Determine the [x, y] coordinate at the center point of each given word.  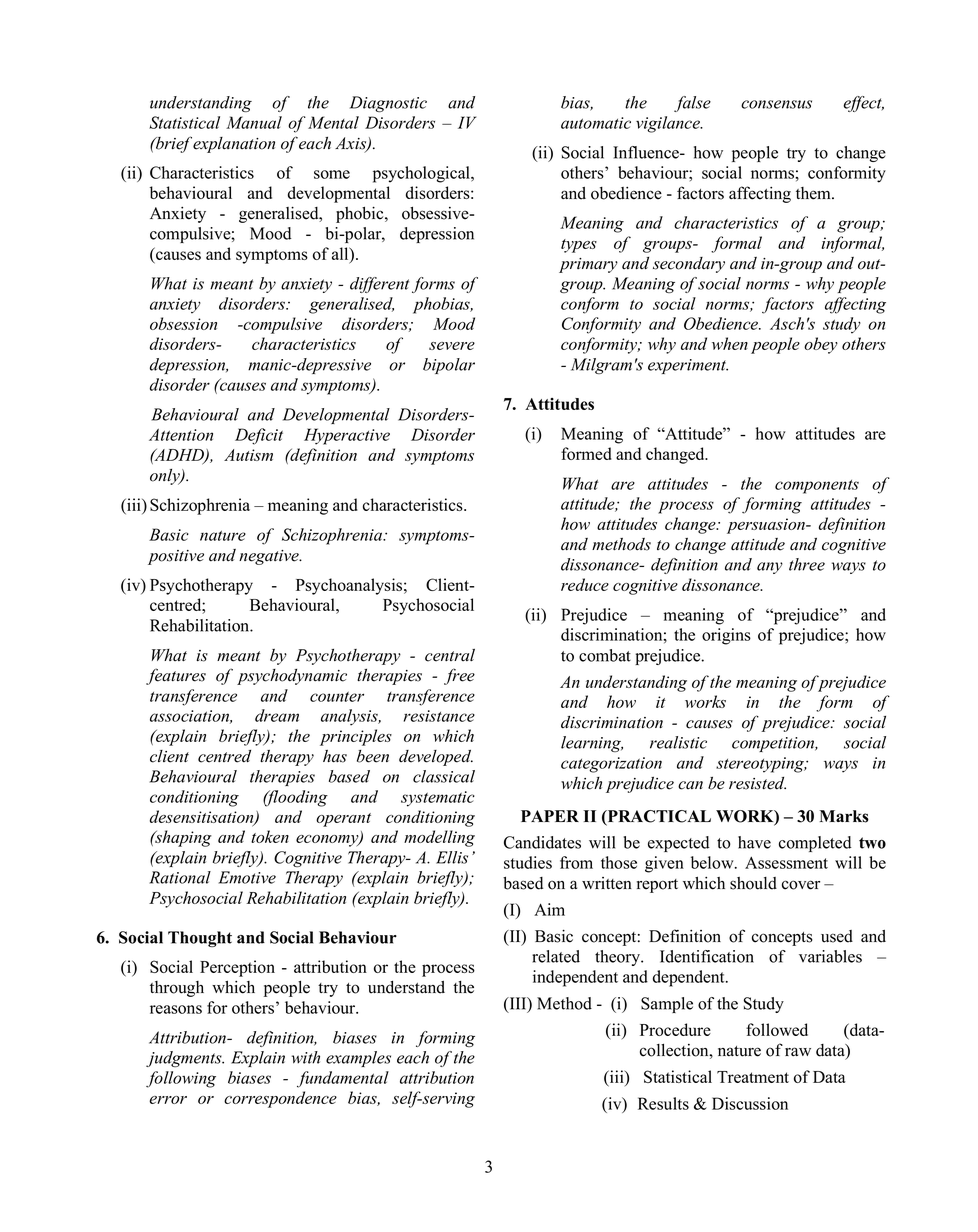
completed [815, 844]
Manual [254, 122]
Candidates [542, 842]
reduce [585, 584]
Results [663, 1103]
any [770, 568]
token [270, 836]
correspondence [280, 1099]
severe [452, 346]
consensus [776, 104]
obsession [183, 323]
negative [270, 557]
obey [821, 345]
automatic [596, 123]
